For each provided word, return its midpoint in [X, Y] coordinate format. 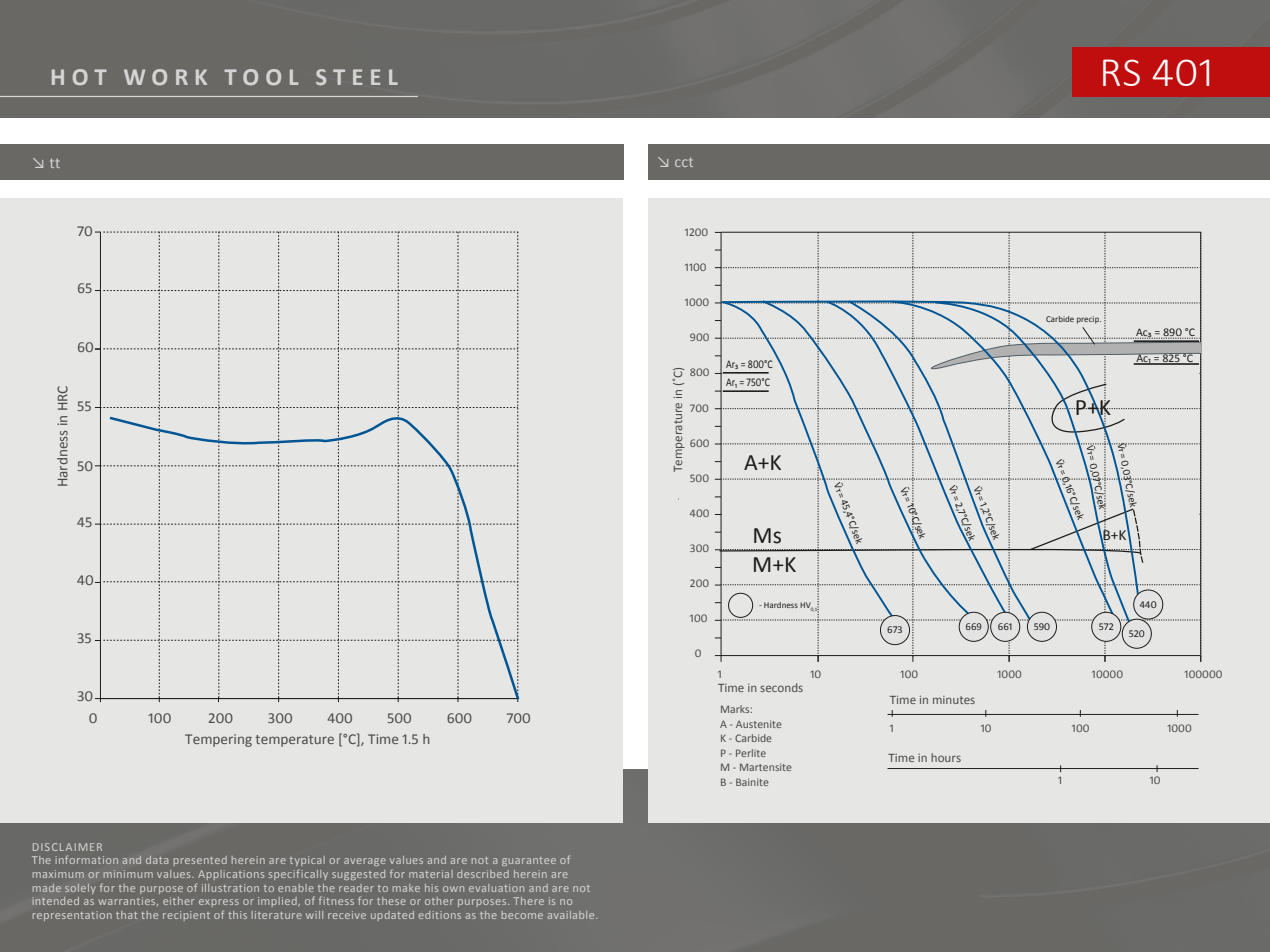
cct [684, 162]
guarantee [529, 861]
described [483, 874]
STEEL [357, 77]
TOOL [261, 77]
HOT [79, 77]
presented [200, 861]
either [179, 901]
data [157, 860]
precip [1089, 320]
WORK [165, 77]
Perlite [751, 753]
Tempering [218, 740]
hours [946, 757]
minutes [954, 700]
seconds [781, 687]
